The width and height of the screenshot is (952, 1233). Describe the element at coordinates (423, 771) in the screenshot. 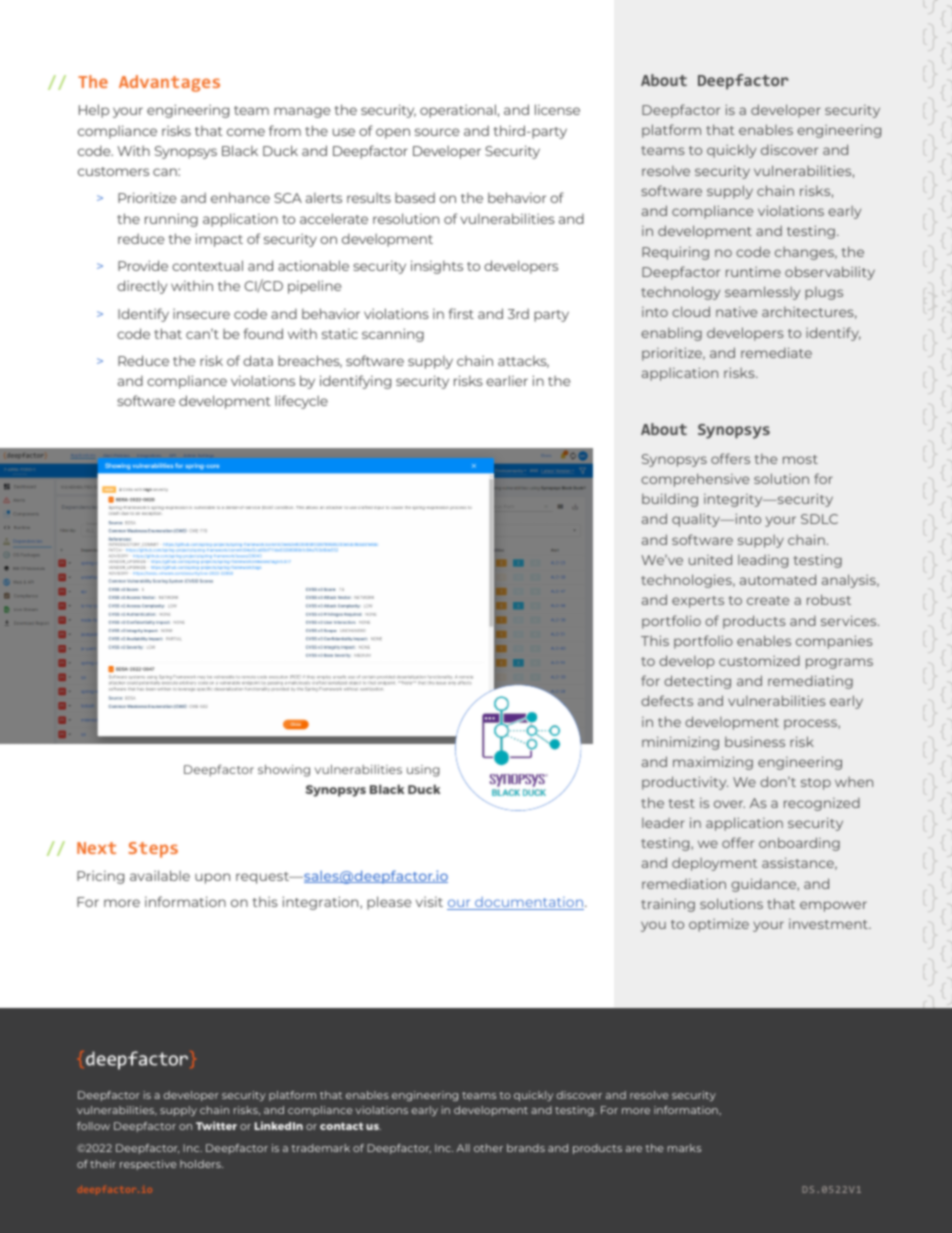

I see `using` at that location.
